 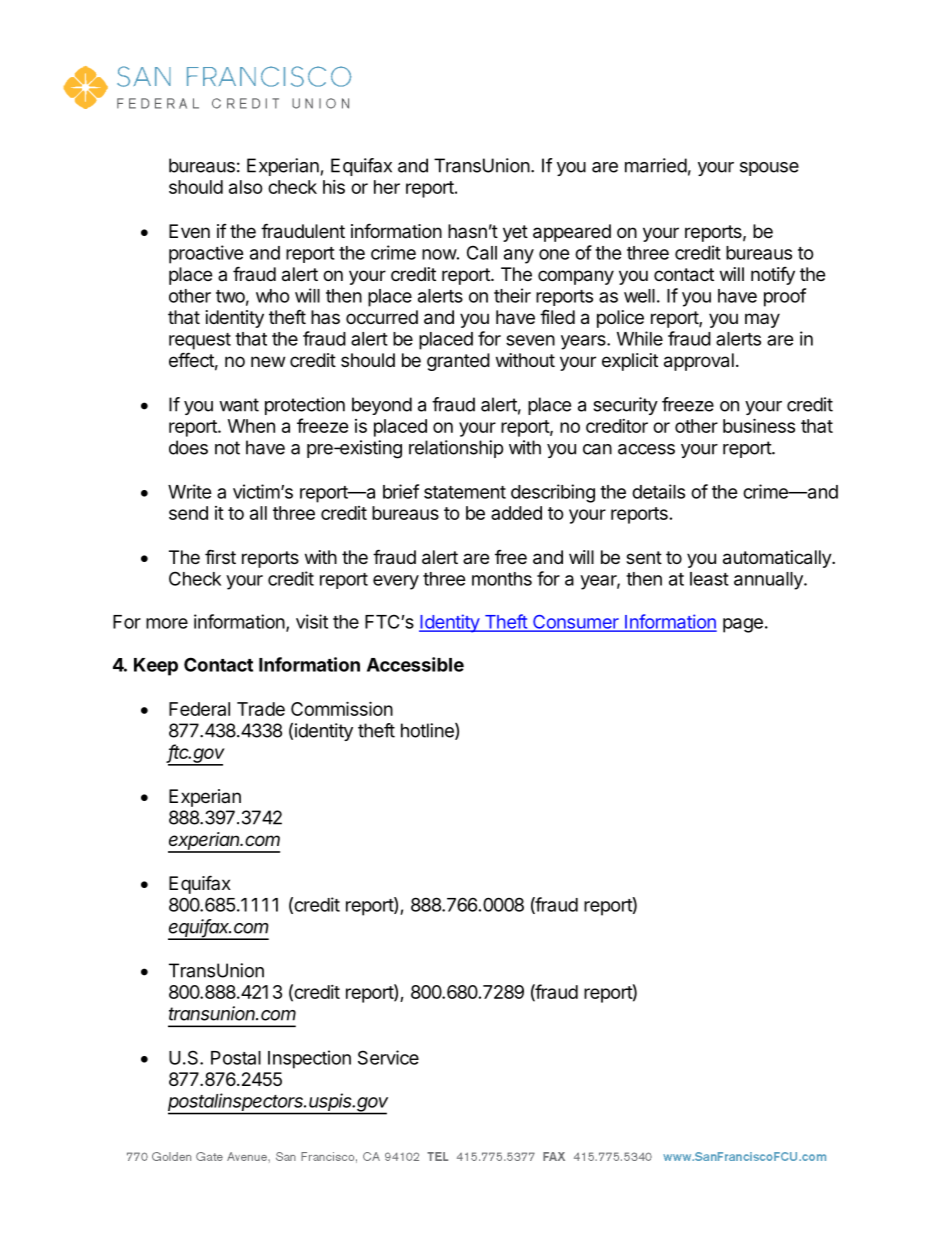 I want to click on Inspection, so click(x=309, y=1059).
